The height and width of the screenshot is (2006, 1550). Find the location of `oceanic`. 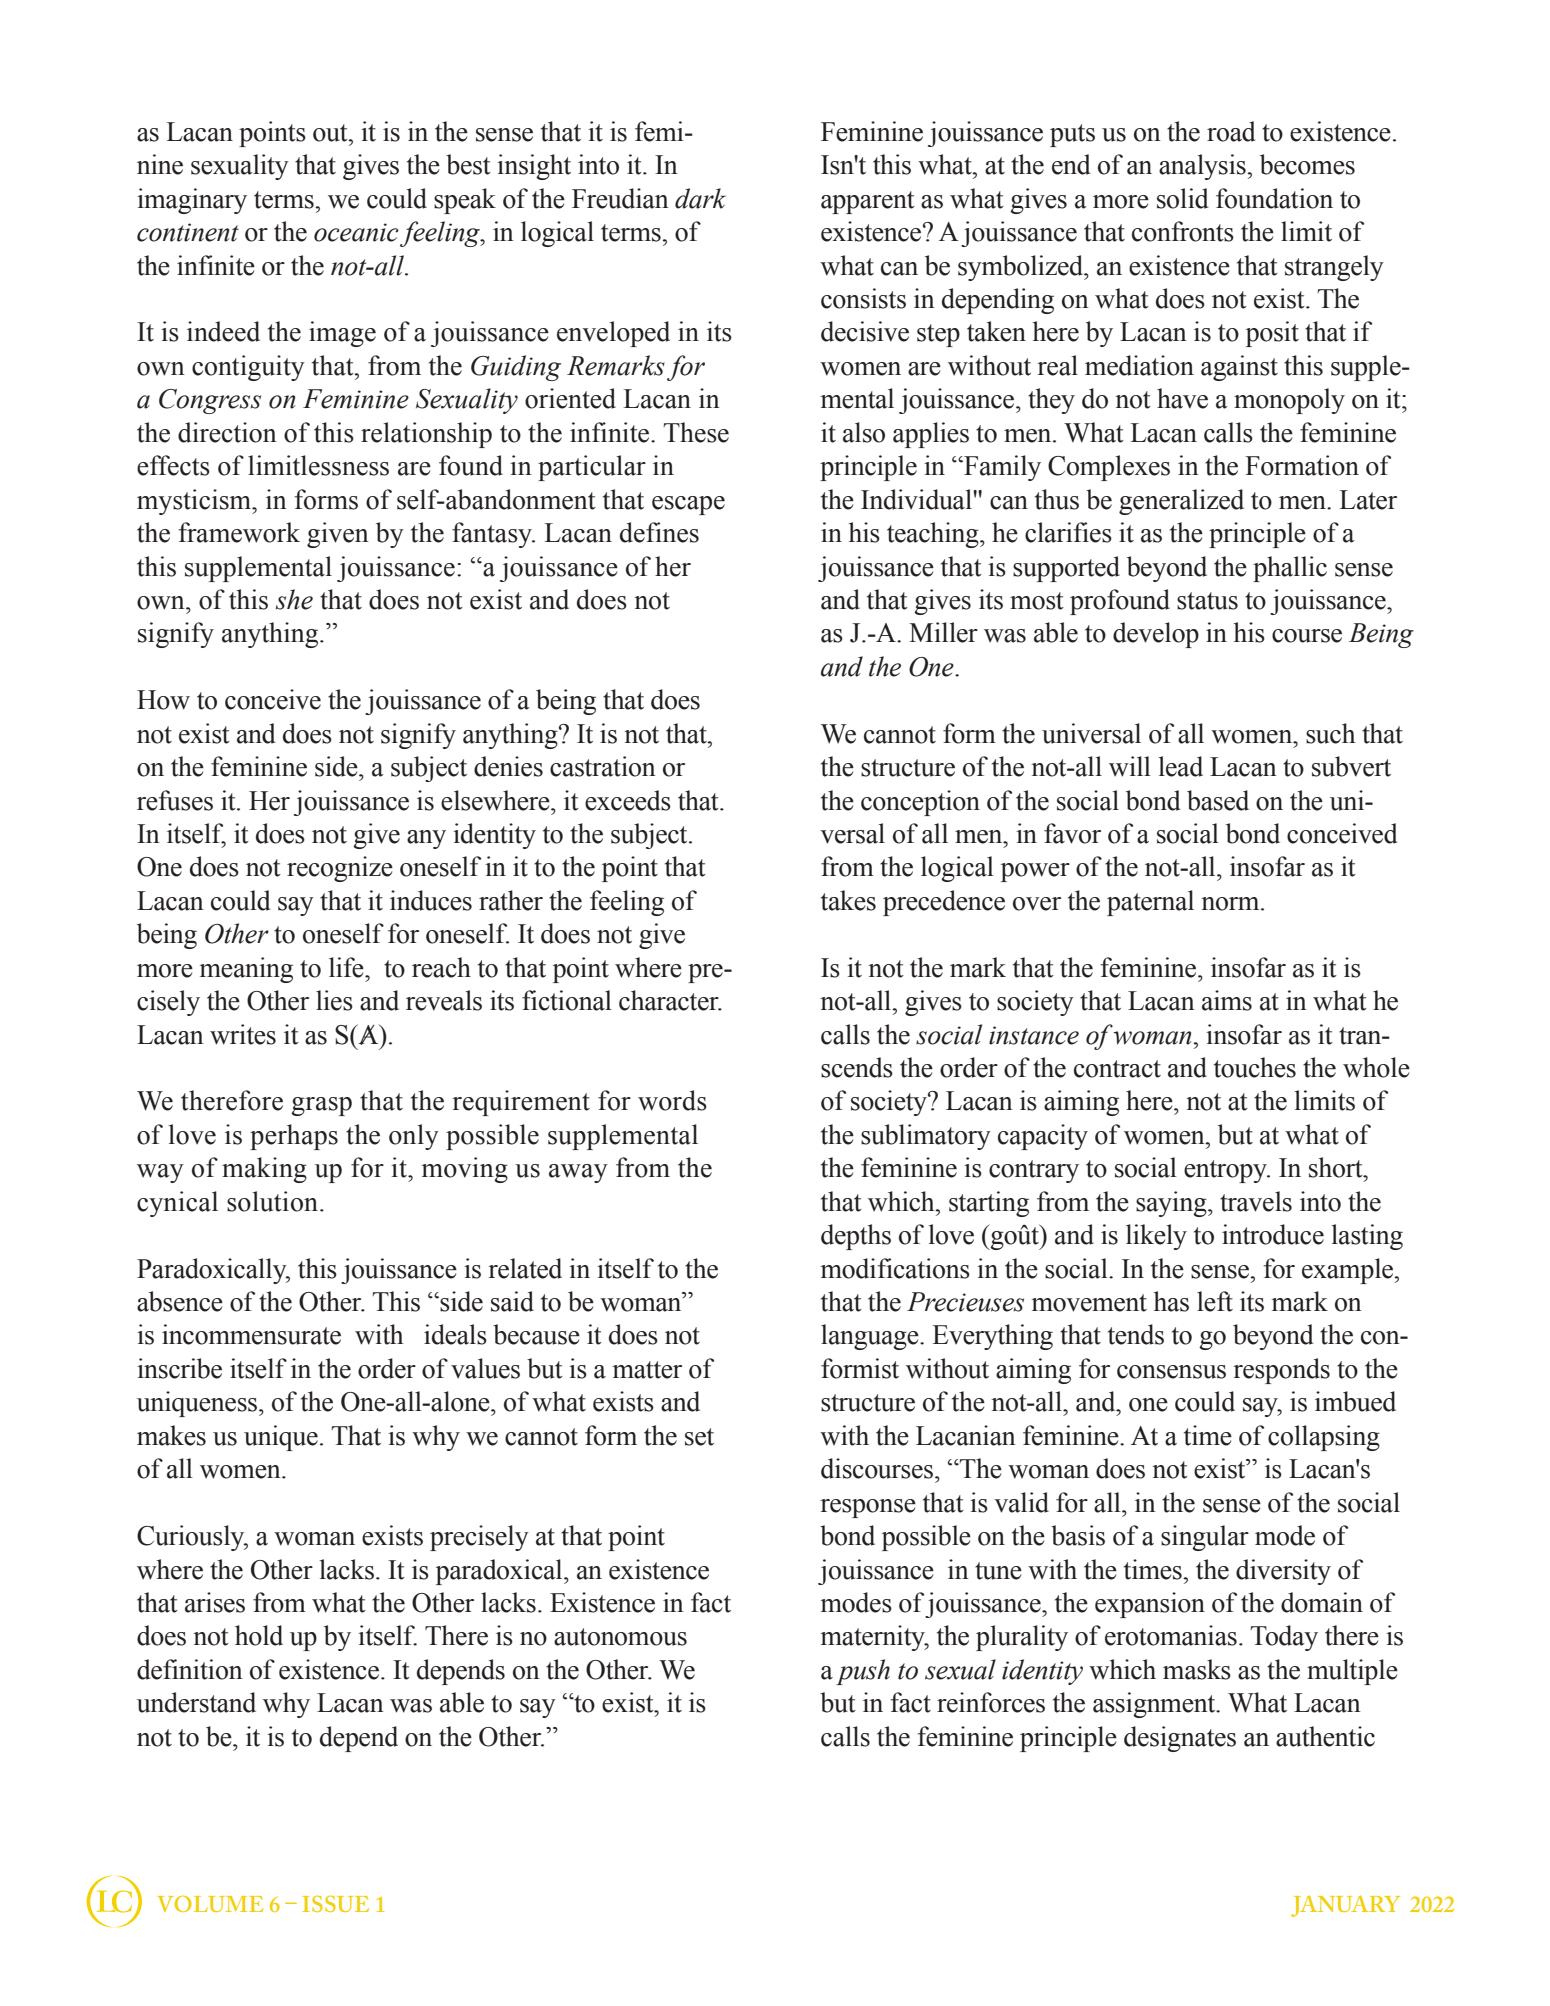

oceanic is located at coordinates (356, 232).
